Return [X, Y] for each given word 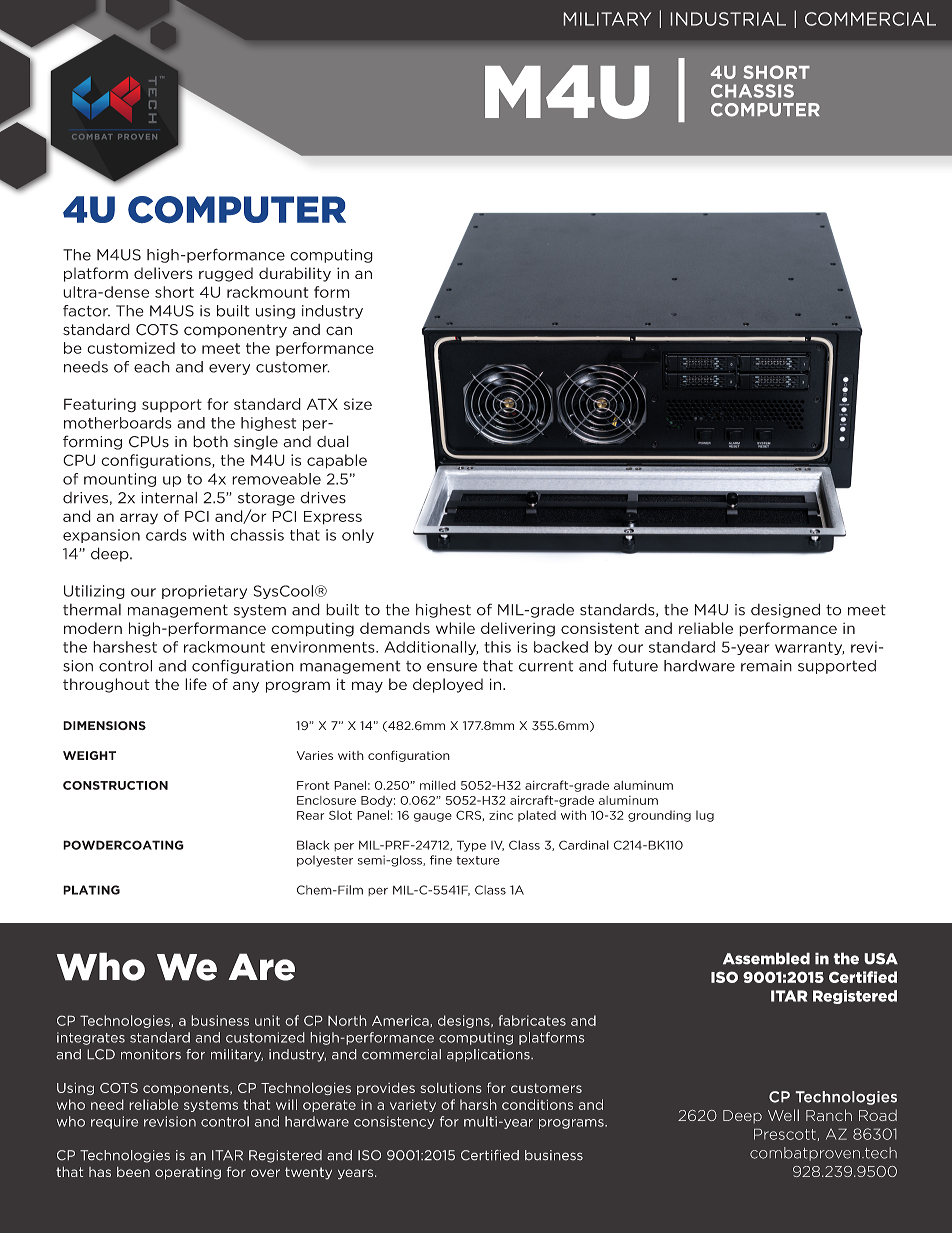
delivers [163, 273]
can [339, 331]
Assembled [766, 958]
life [196, 684]
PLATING [91, 890]
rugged [226, 274]
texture [478, 860]
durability [295, 274]
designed [785, 610]
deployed [448, 685]
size [358, 404]
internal [169, 498]
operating [188, 1173]
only [358, 536]
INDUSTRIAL [728, 19]
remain [766, 666]
